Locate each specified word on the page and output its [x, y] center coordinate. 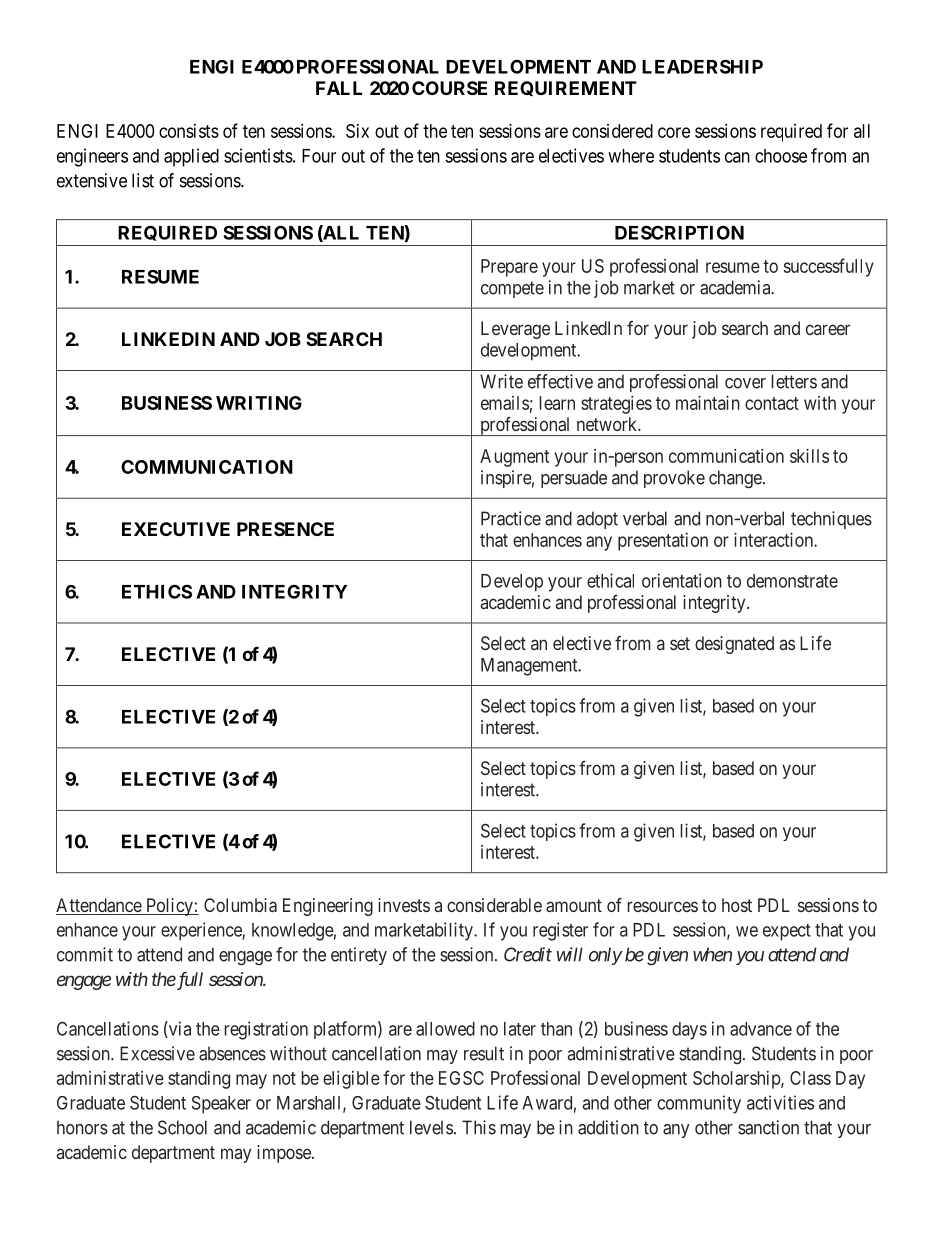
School [182, 1127]
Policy [169, 907]
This [479, 1127]
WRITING [259, 403]
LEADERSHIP [702, 66]
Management [530, 667]
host [737, 905]
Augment [514, 458]
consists [189, 131]
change [735, 479]
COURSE [449, 88]
